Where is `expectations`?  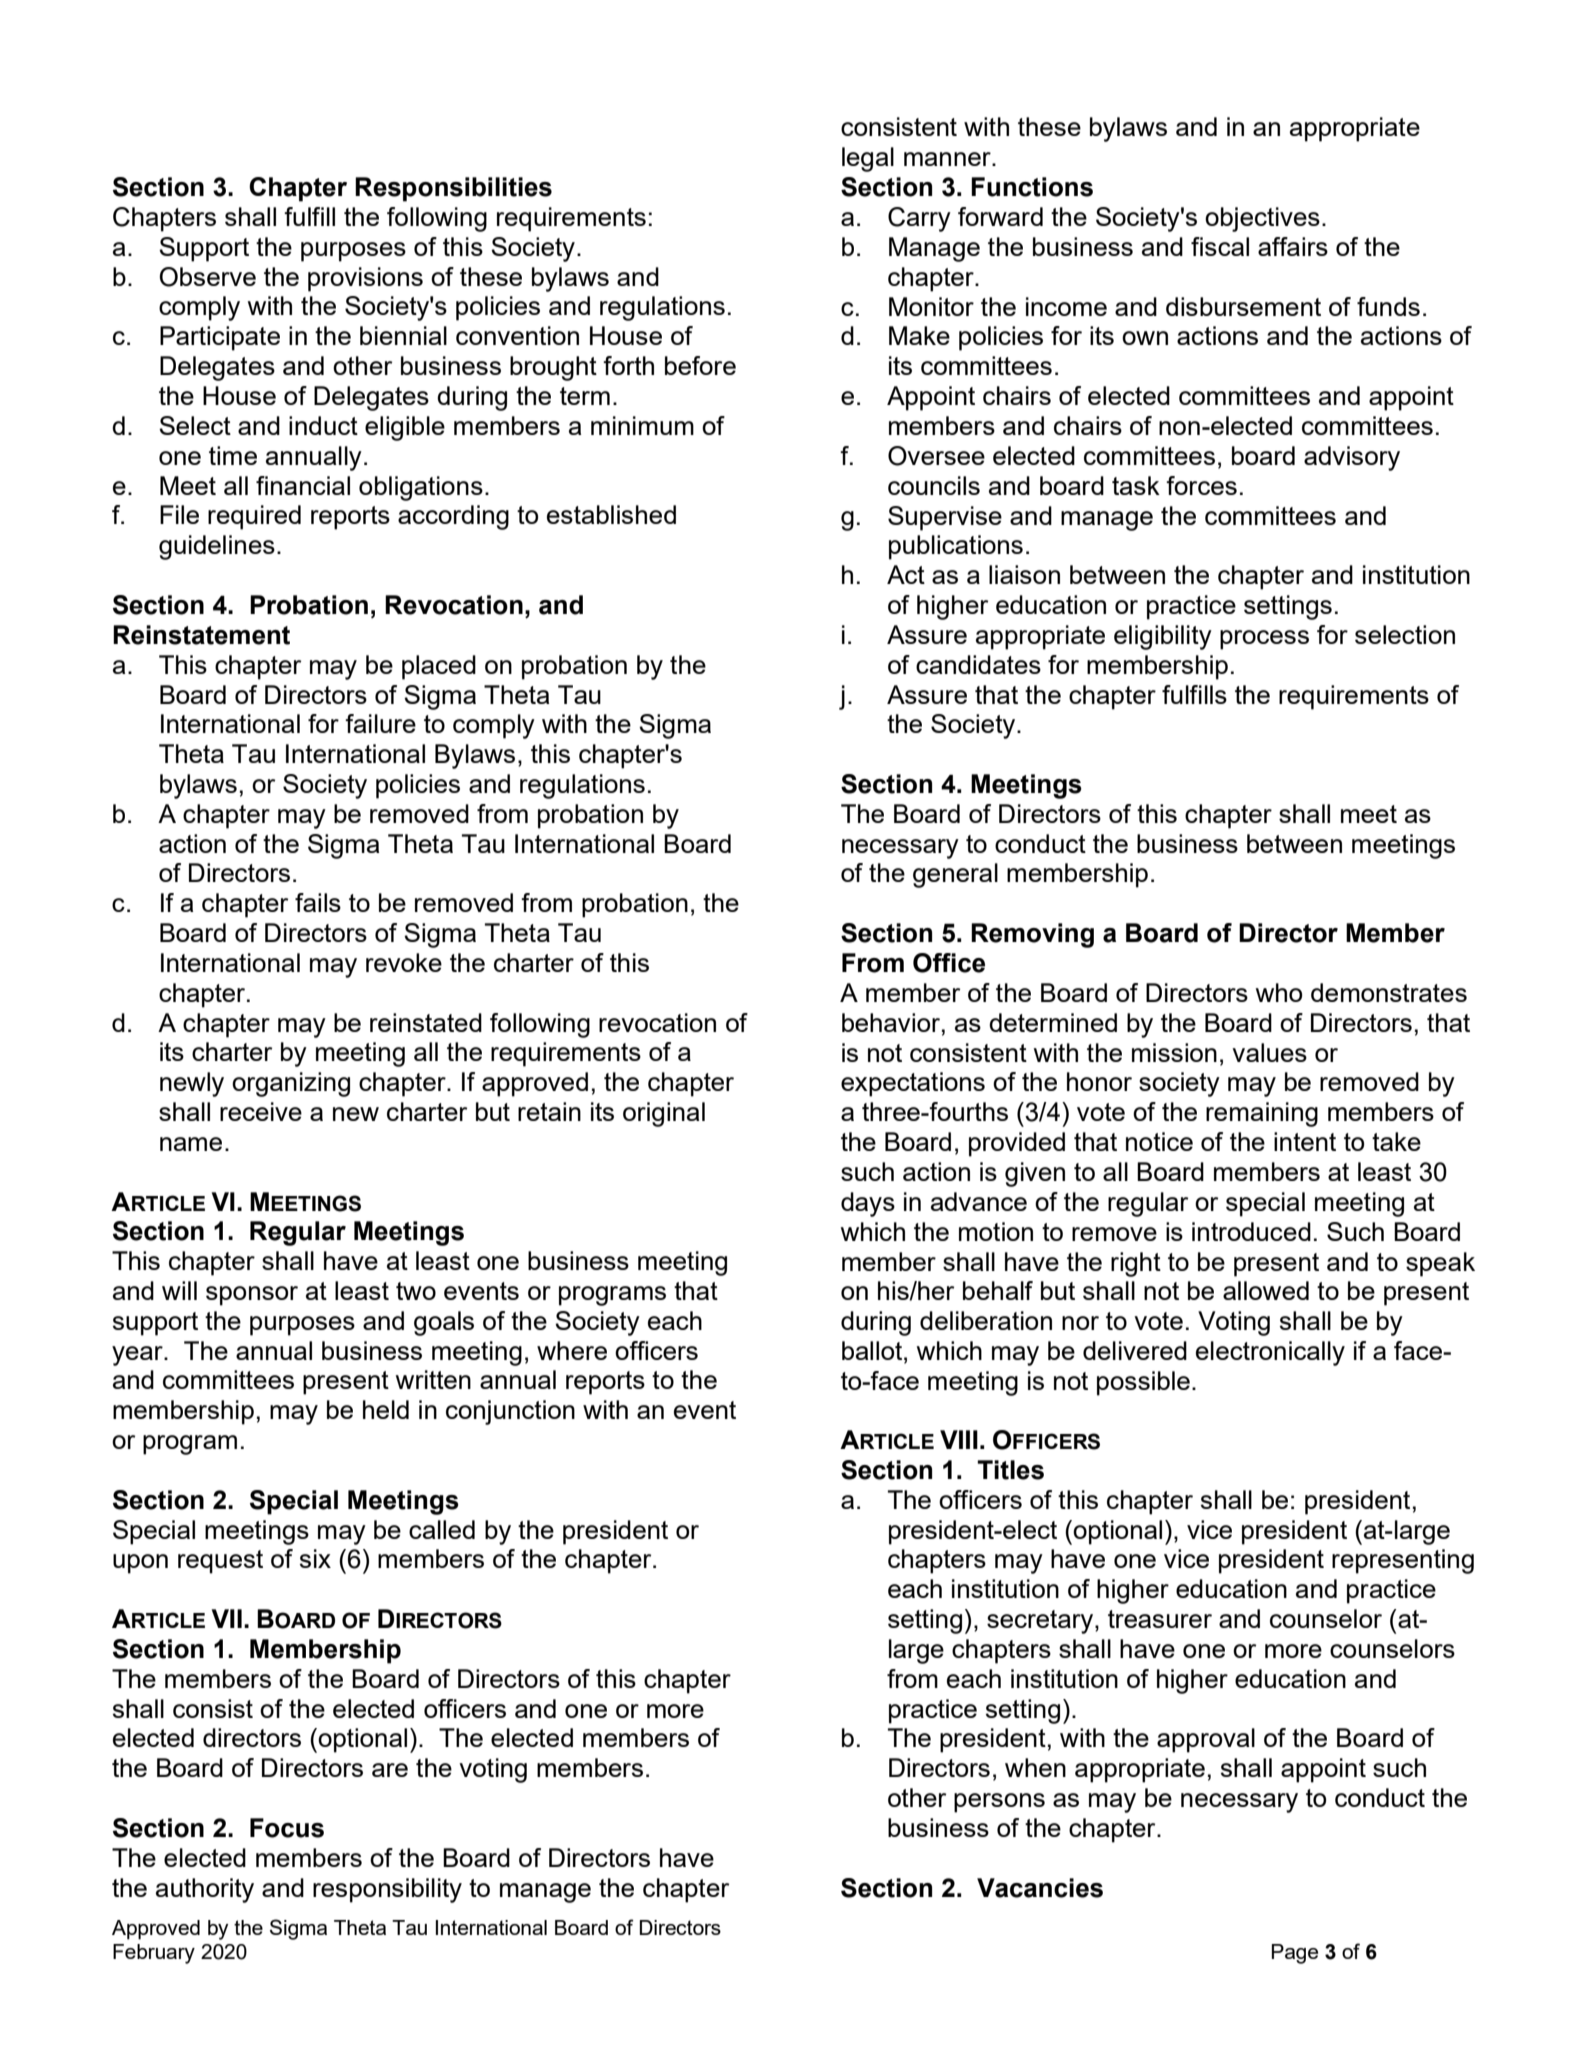 expectations is located at coordinates (913, 1084).
